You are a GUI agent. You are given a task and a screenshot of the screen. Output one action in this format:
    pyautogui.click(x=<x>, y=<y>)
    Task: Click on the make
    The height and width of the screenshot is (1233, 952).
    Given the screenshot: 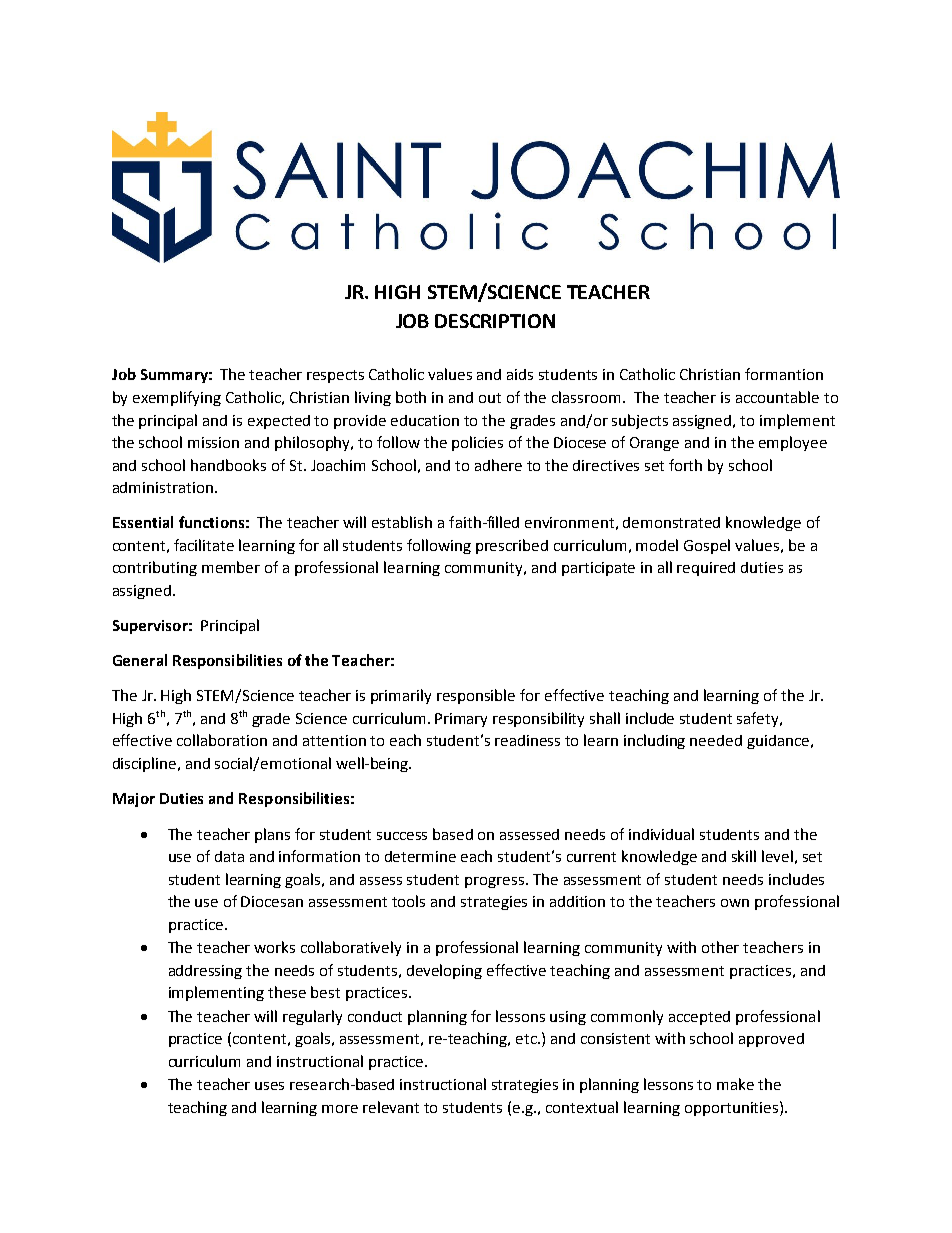 What is the action you would take?
    pyautogui.click(x=735, y=1084)
